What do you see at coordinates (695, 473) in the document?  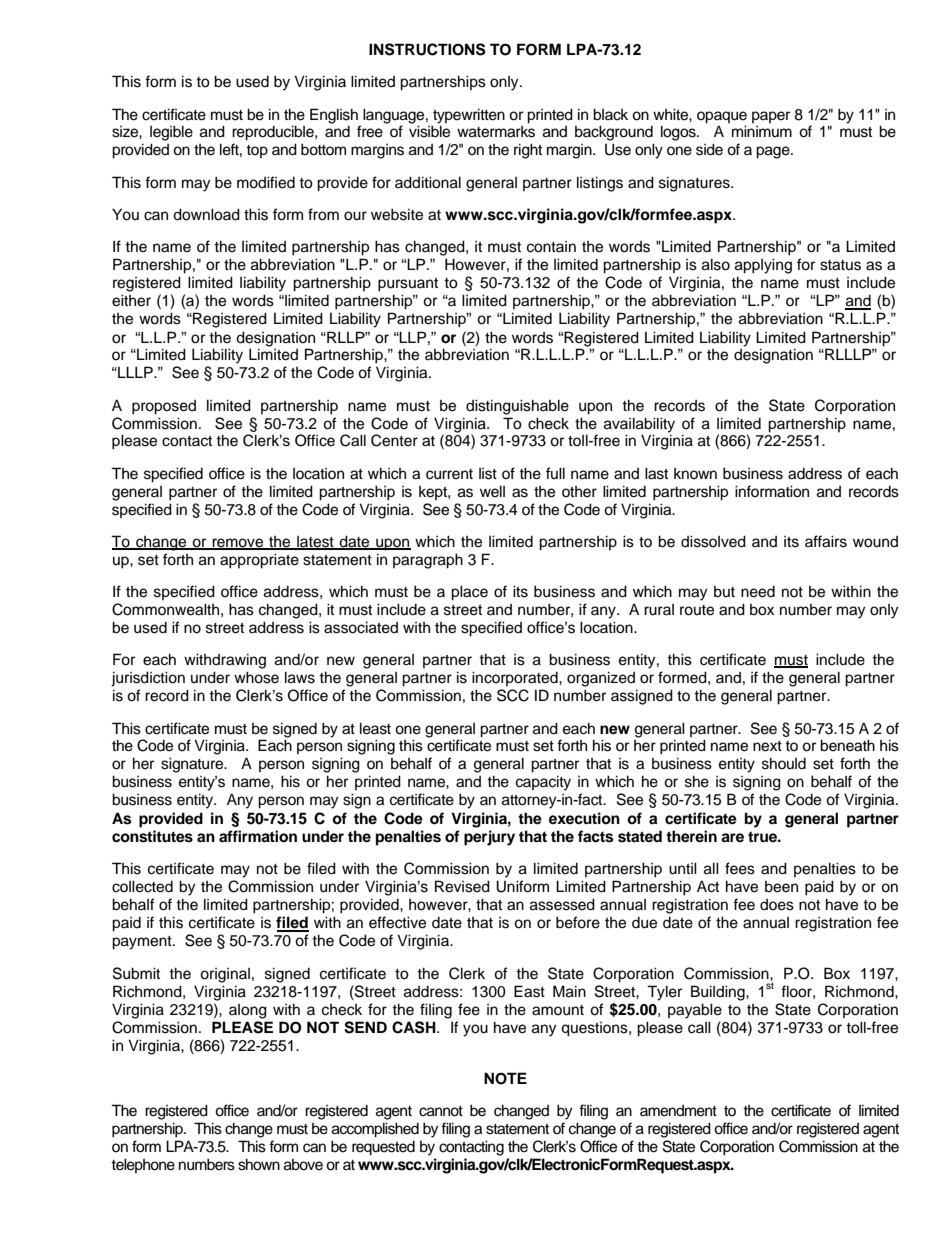 I see `known` at bounding box center [695, 473].
